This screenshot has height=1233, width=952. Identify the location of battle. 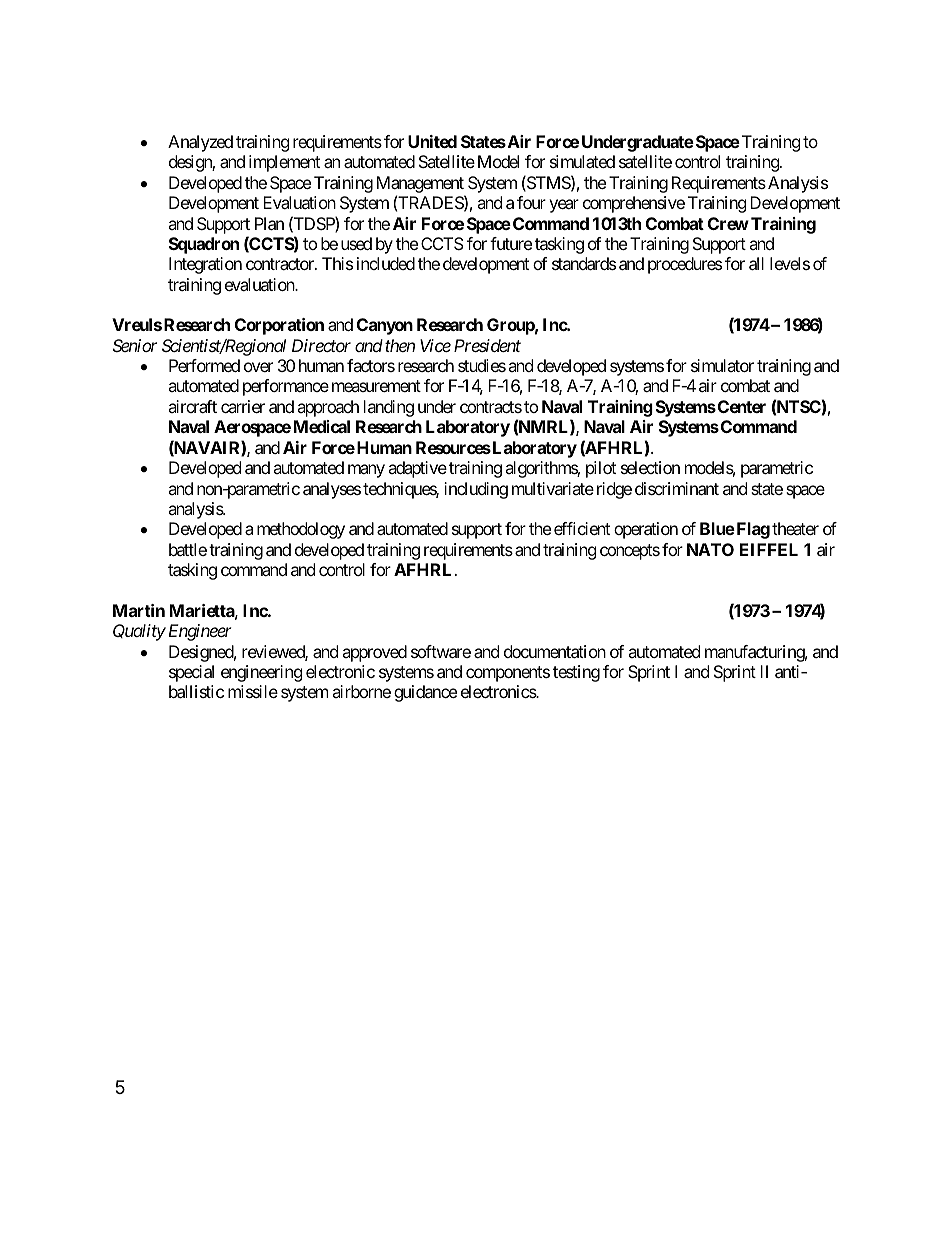
(188, 549).
